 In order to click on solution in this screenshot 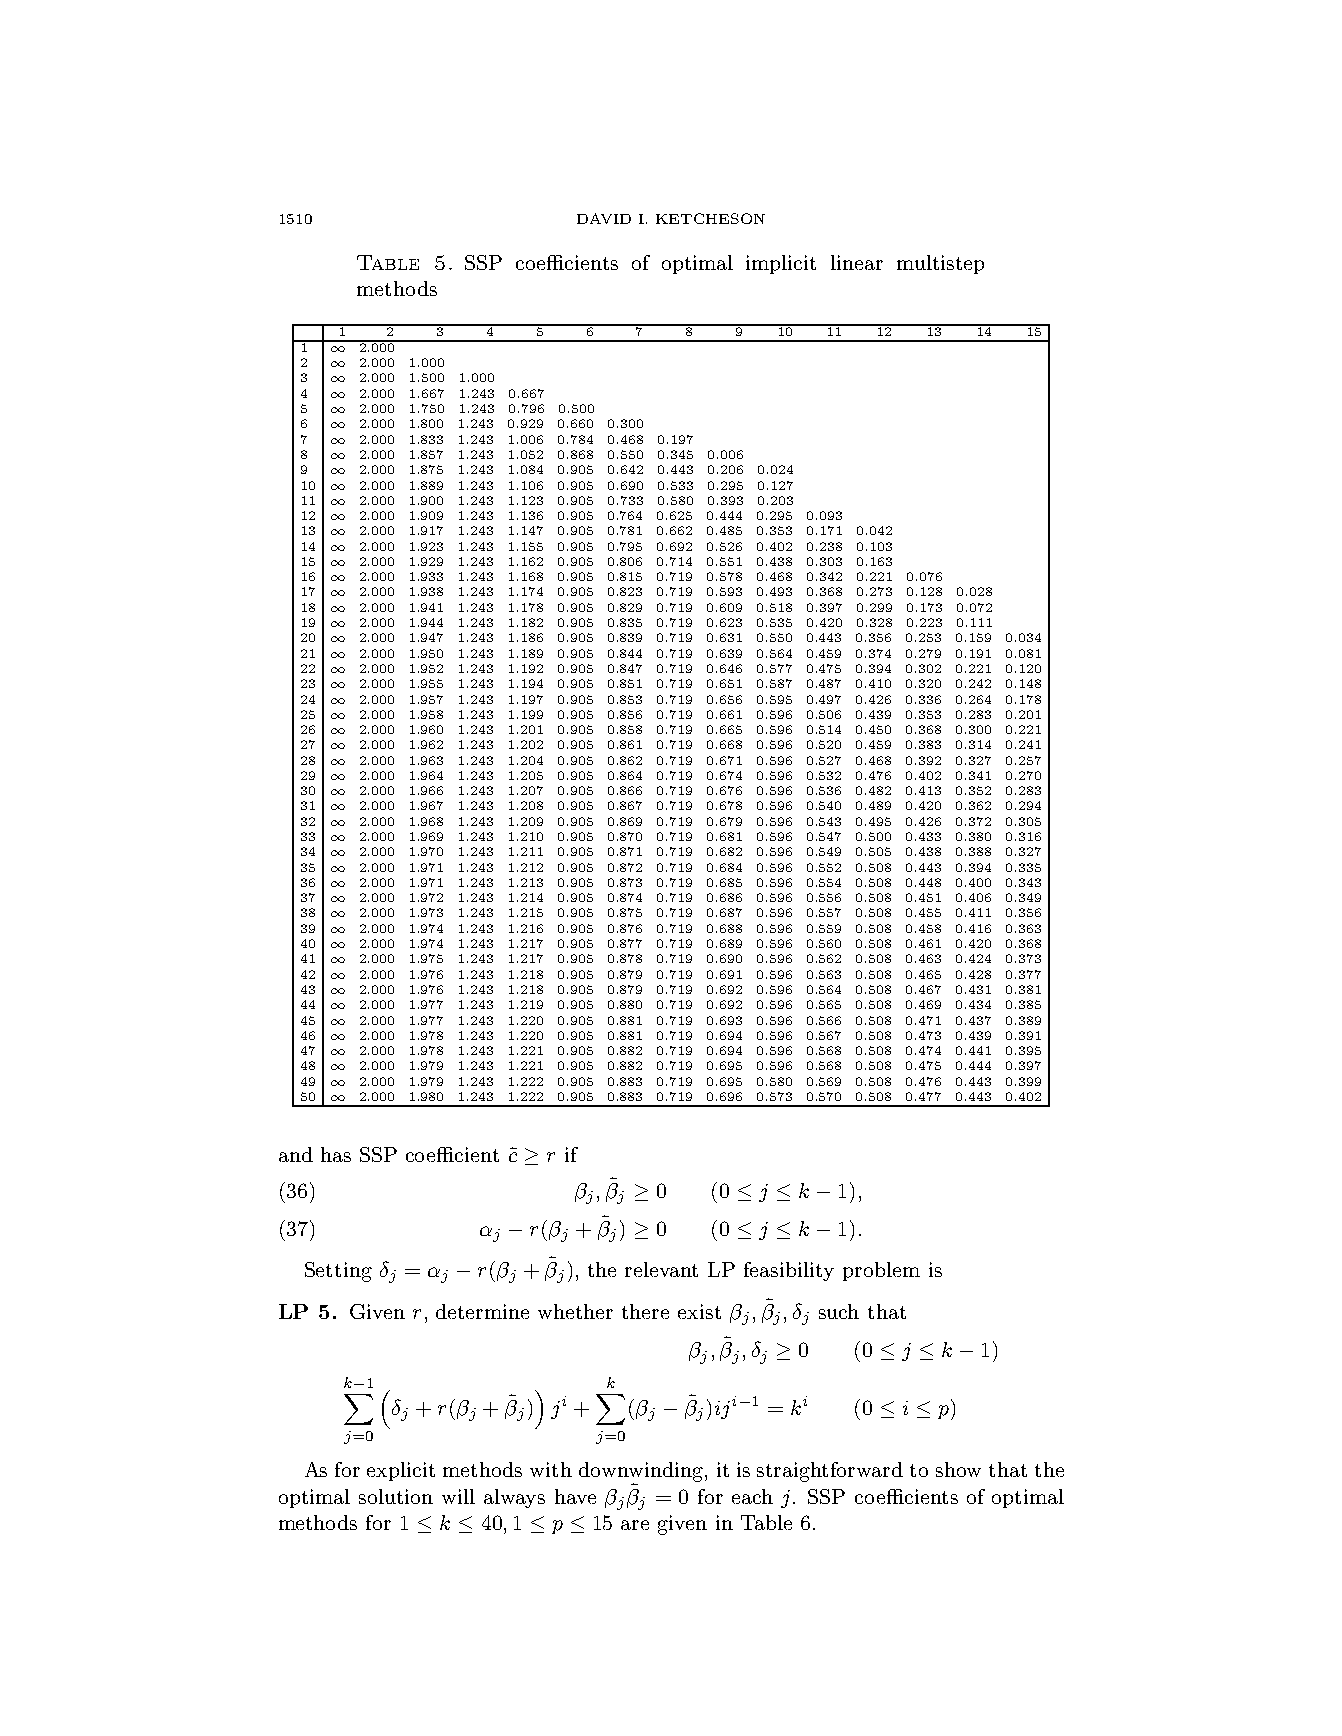, I will do `click(396, 1496)`.
